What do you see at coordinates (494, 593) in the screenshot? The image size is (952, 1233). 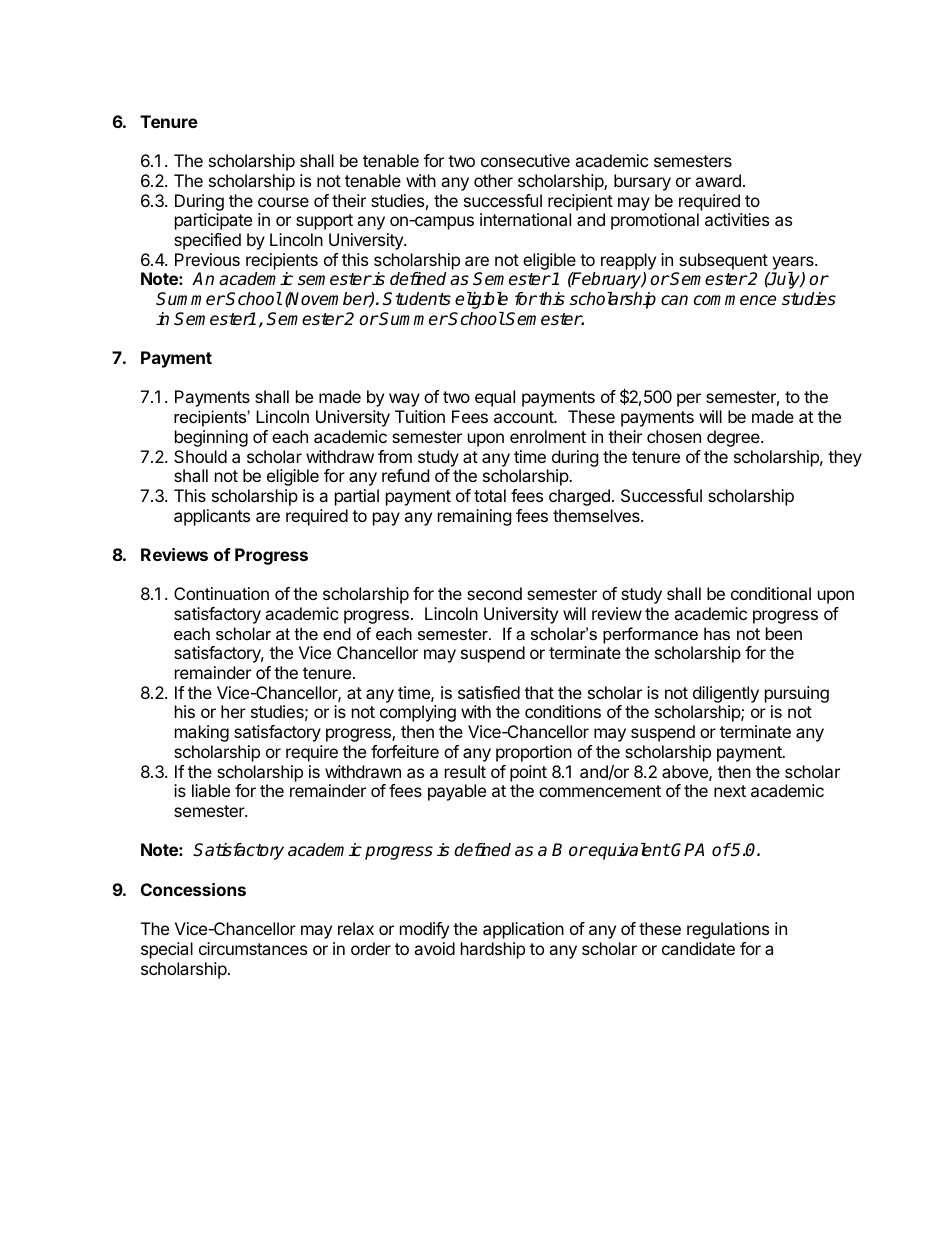 I see `second` at bounding box center [494, 593].
